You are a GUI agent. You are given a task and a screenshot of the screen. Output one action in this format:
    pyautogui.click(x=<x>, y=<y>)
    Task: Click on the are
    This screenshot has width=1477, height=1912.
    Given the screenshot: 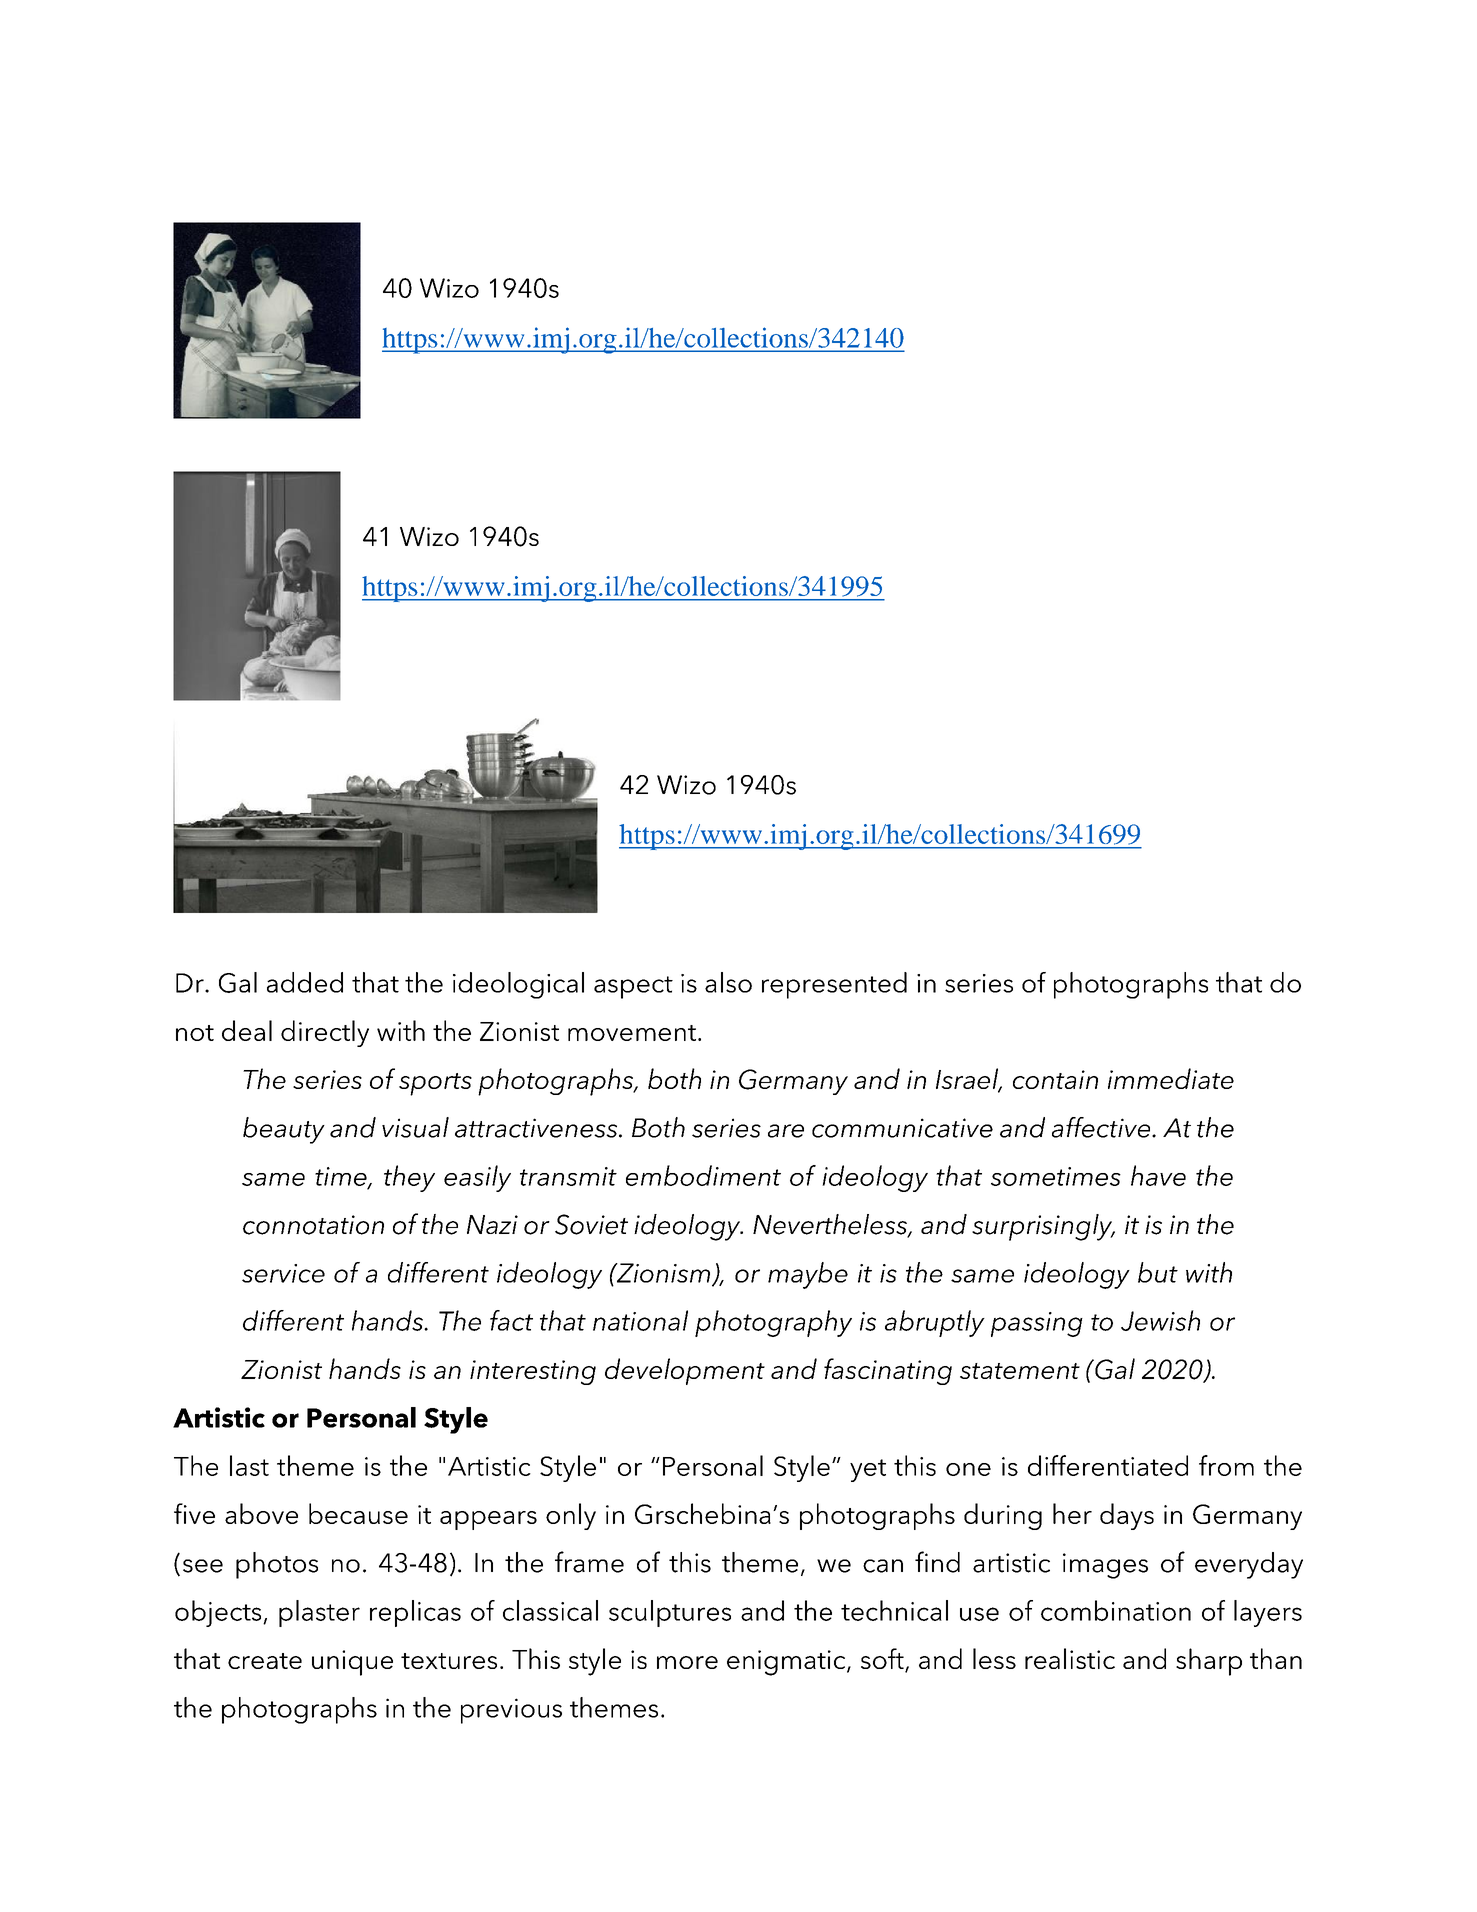 What is the action you would take?
    pyautogui.click(x=786, y=1131)
